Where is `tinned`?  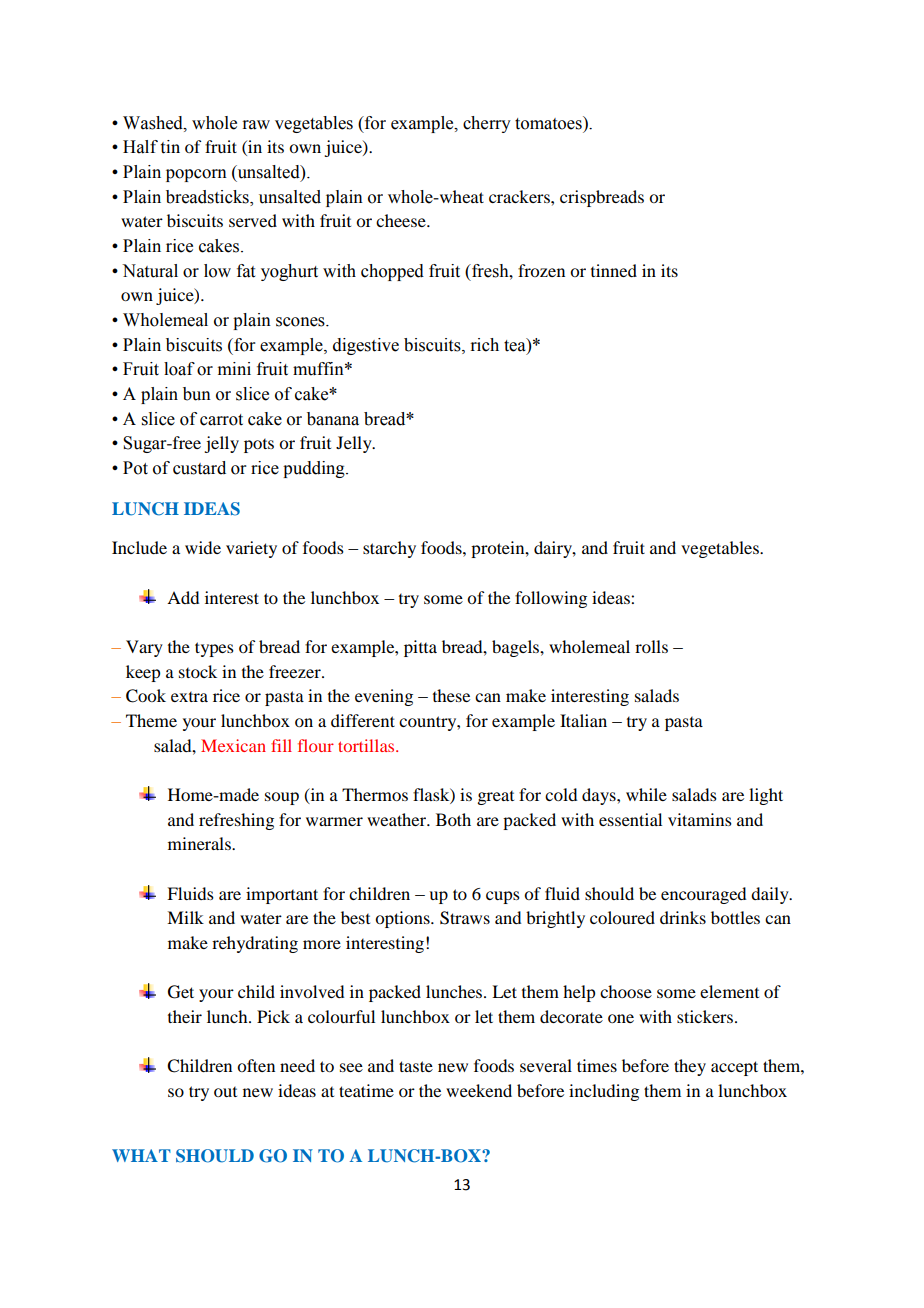 tinned is located at coordinates (614, 270).
